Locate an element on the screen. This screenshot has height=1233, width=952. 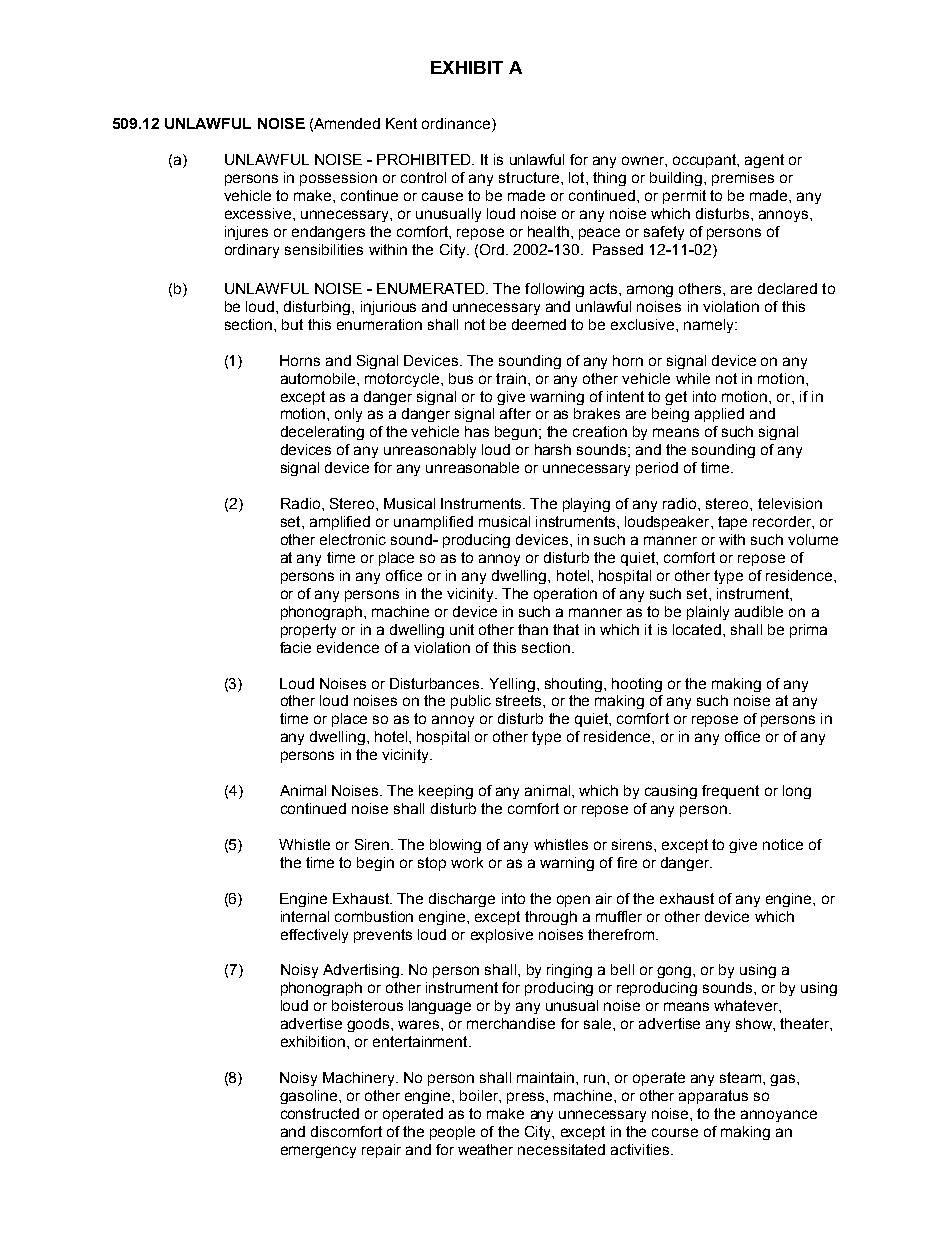
frequent is located at coordinates (730, 792).
